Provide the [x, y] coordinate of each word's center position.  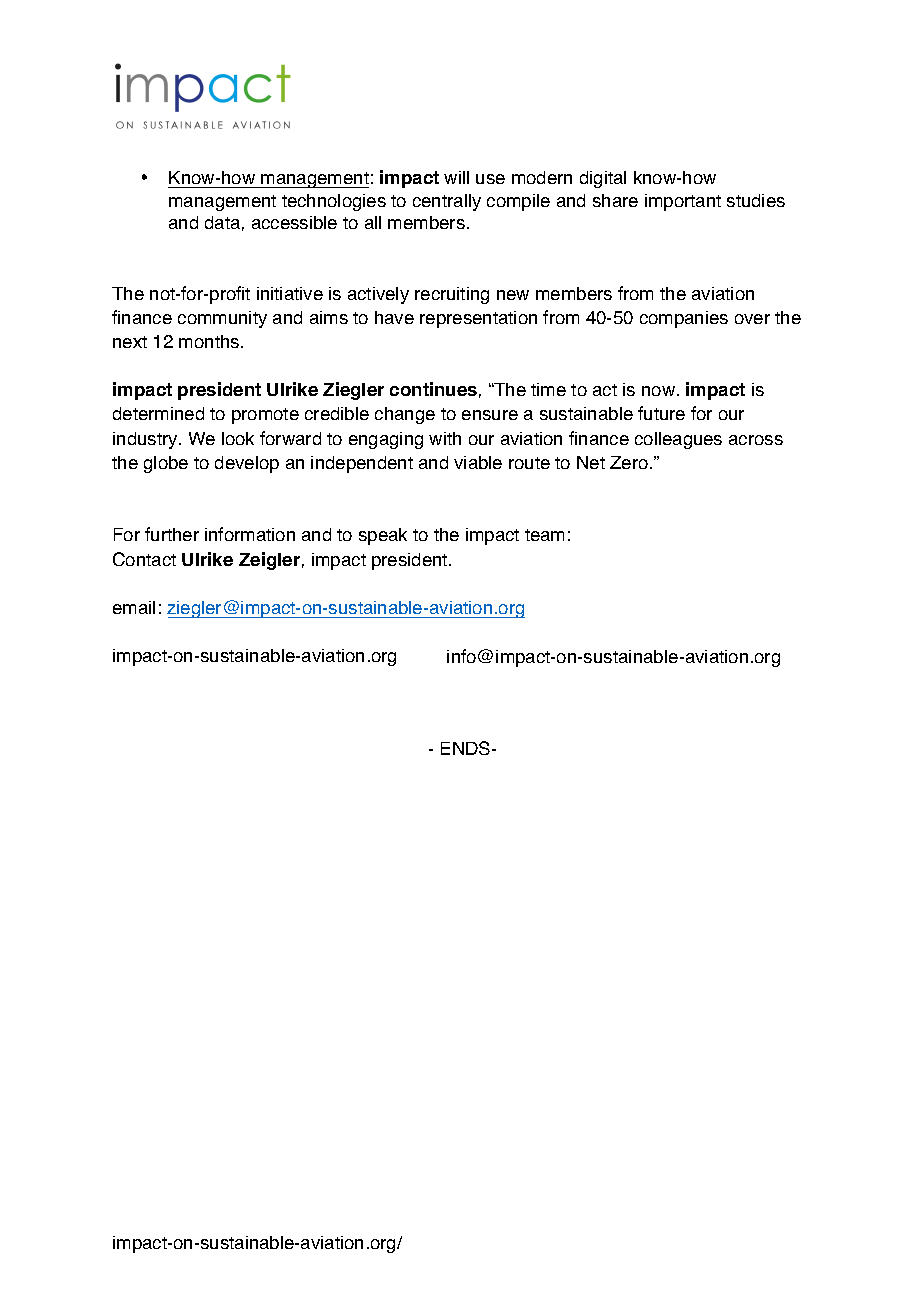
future [661, 413]
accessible [294, 222]
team [544, 535]
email [134, 607]
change [405, 415]
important [683, 202]
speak [383, 536]
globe [166, 464]
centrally [447, 202]
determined [158, 413]
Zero [629, 462]
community [222, 319]
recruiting [452, 295]
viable [478, 462]
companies [684, 319]
